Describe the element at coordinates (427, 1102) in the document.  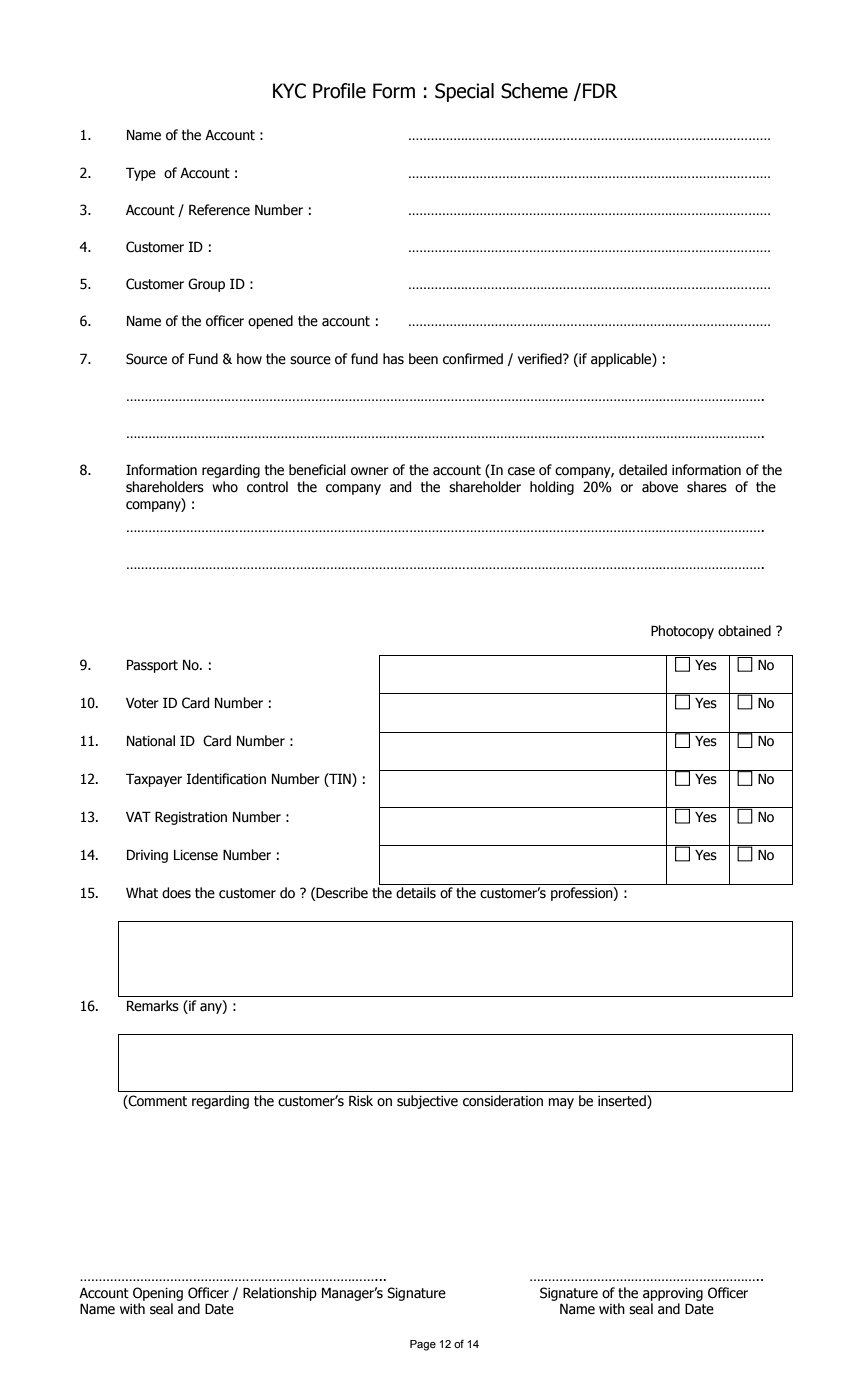
I see `subjective` at that location.
